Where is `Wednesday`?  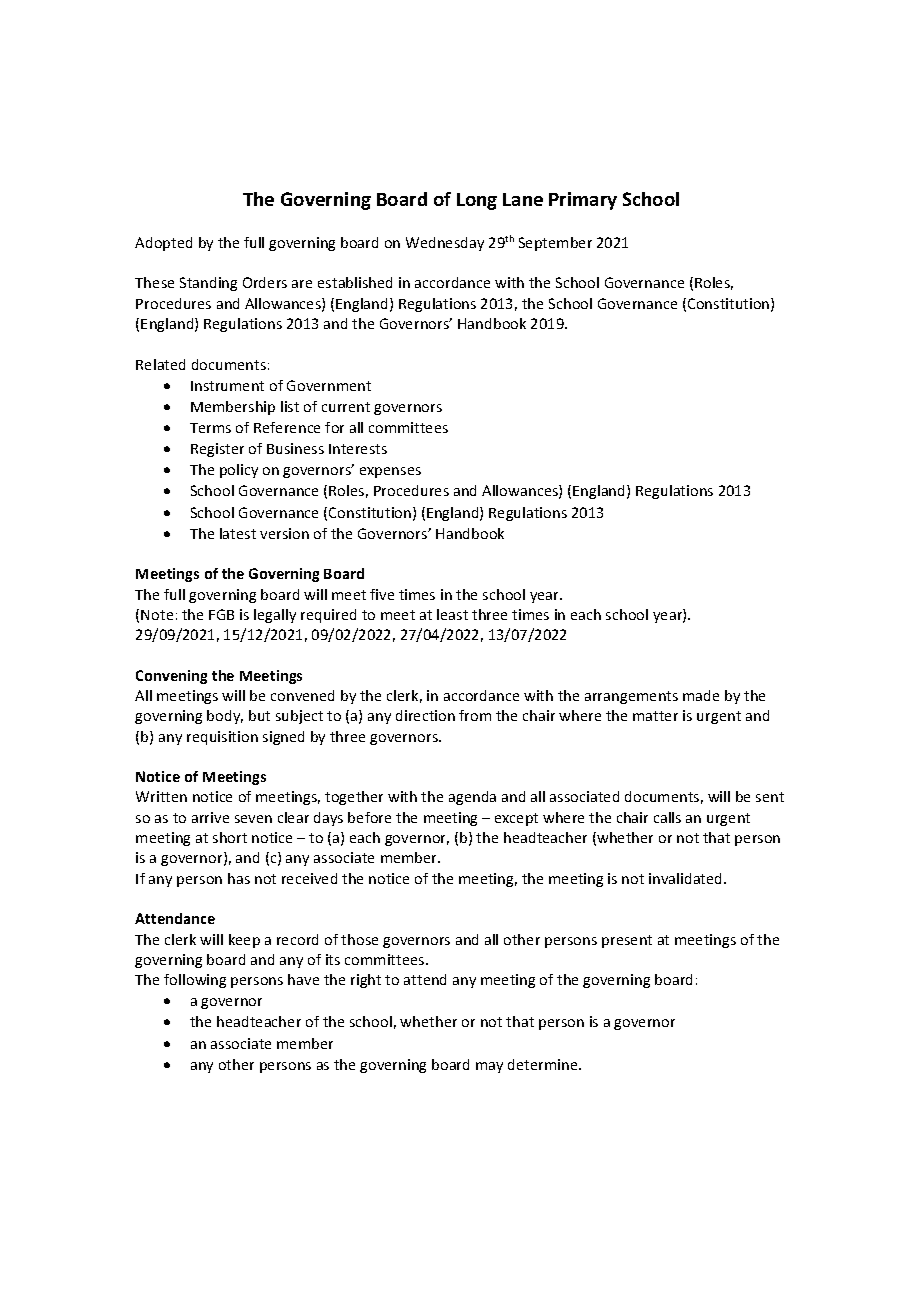
Wednesday is located at coordinates (445, 244).
